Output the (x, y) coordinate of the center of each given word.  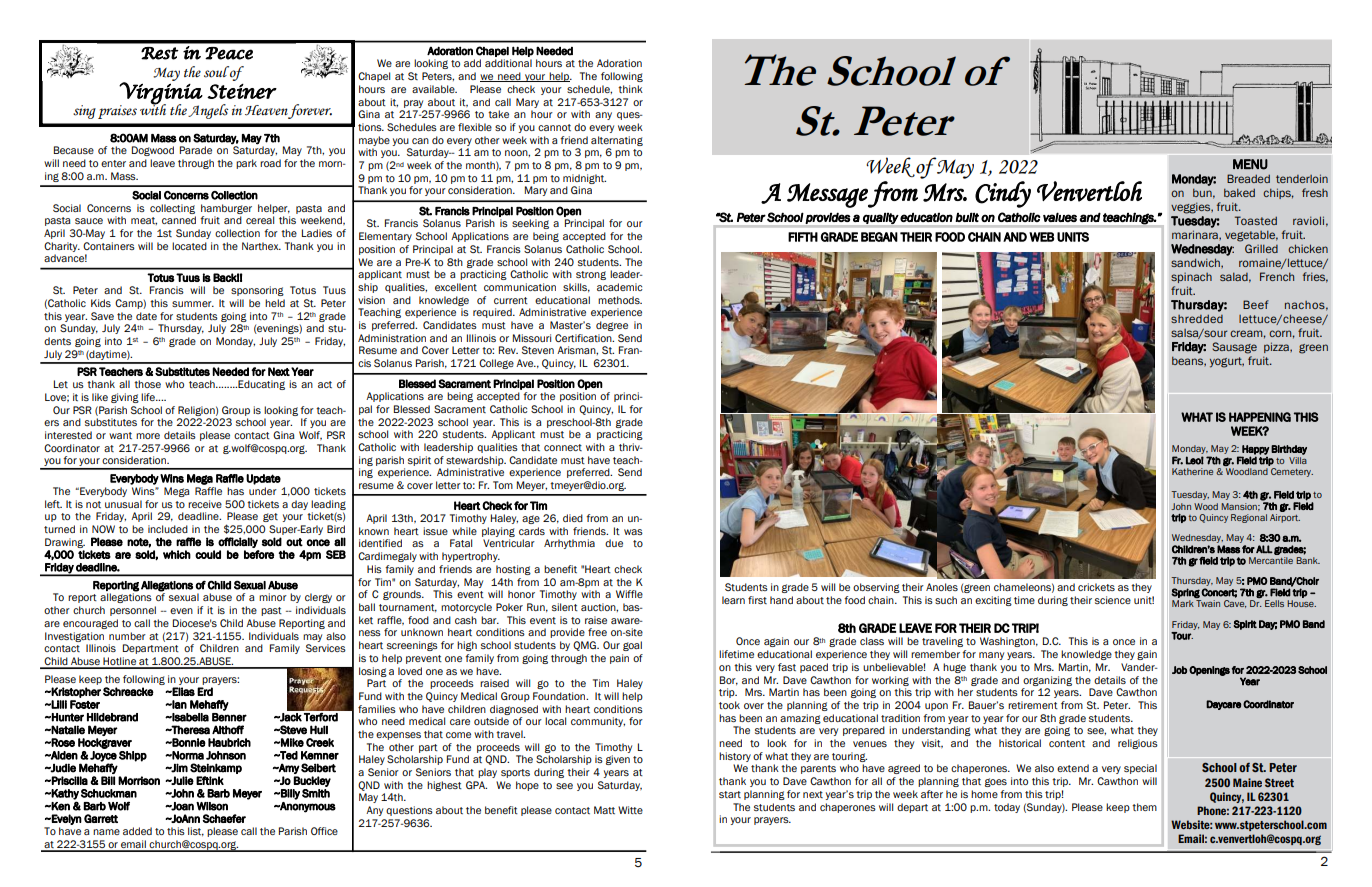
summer (193, 304)
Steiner (242, 91)
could (208, 554)
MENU (1250, 164)
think (630, 89)
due (614, 543)
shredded (1197, 318)
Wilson (212, 806)
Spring (1185, 593)
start (730, 794)
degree (612, 326)
